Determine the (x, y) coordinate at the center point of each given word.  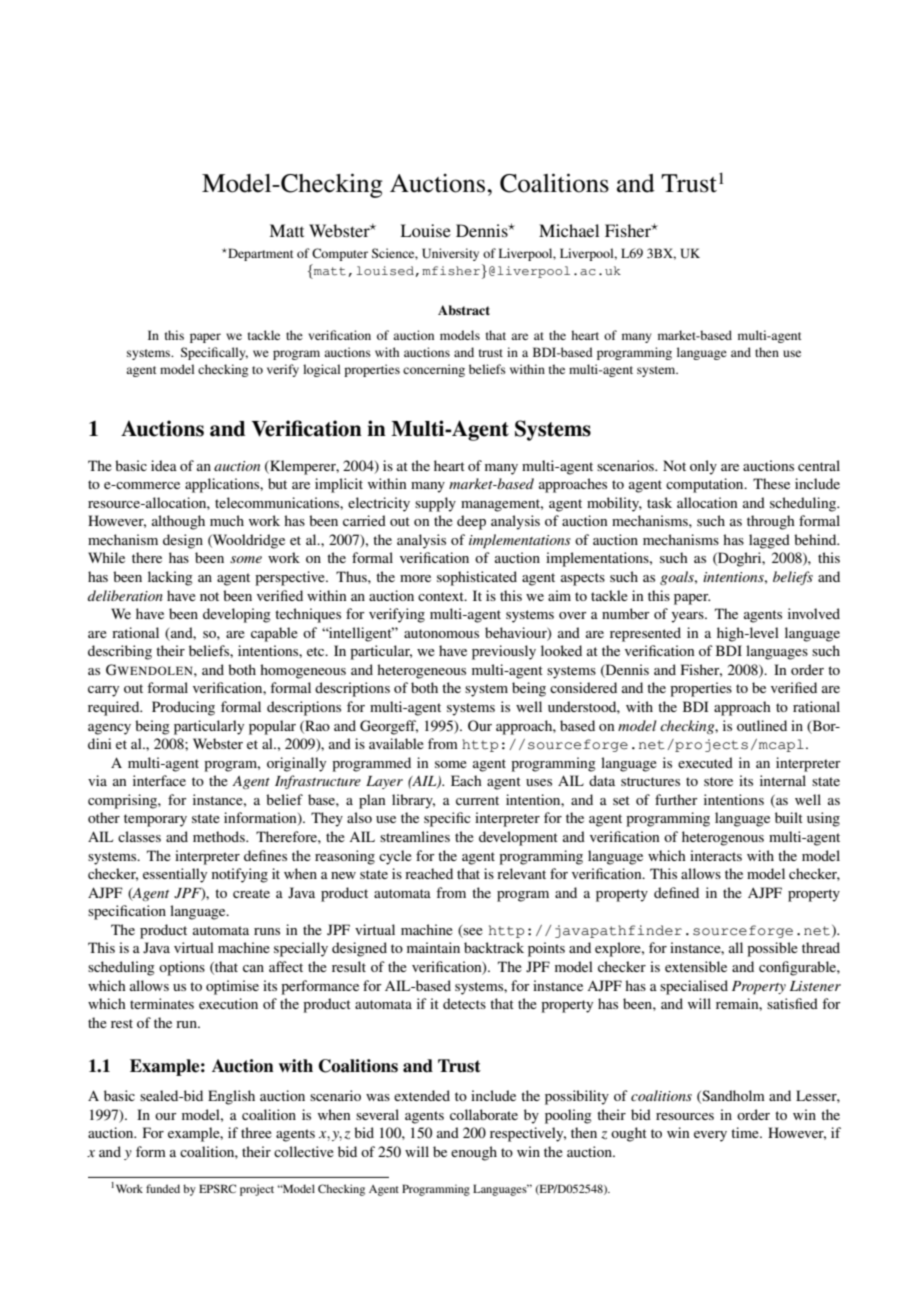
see (472, 933)
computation (706, 485)
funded (163, 1188)
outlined (762, 725)
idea (164, 465)
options (182, 968)
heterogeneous (421, 671)
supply (435, 504)
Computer (340, 254)
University (450, 254)
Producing (183, 708)
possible (772, 949)
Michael (569, 230)
